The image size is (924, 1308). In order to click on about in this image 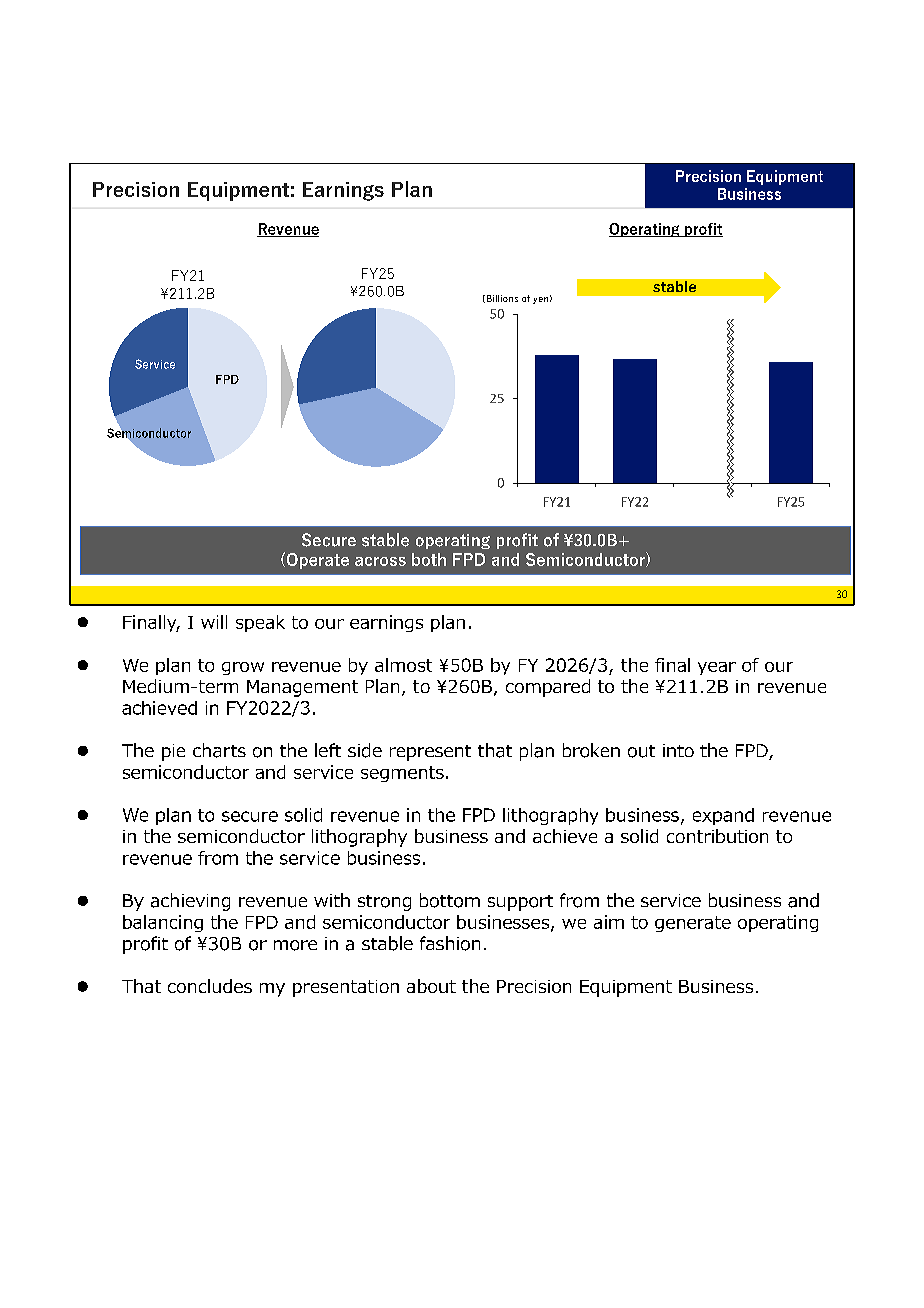, I will do `click(431, 986)`.
